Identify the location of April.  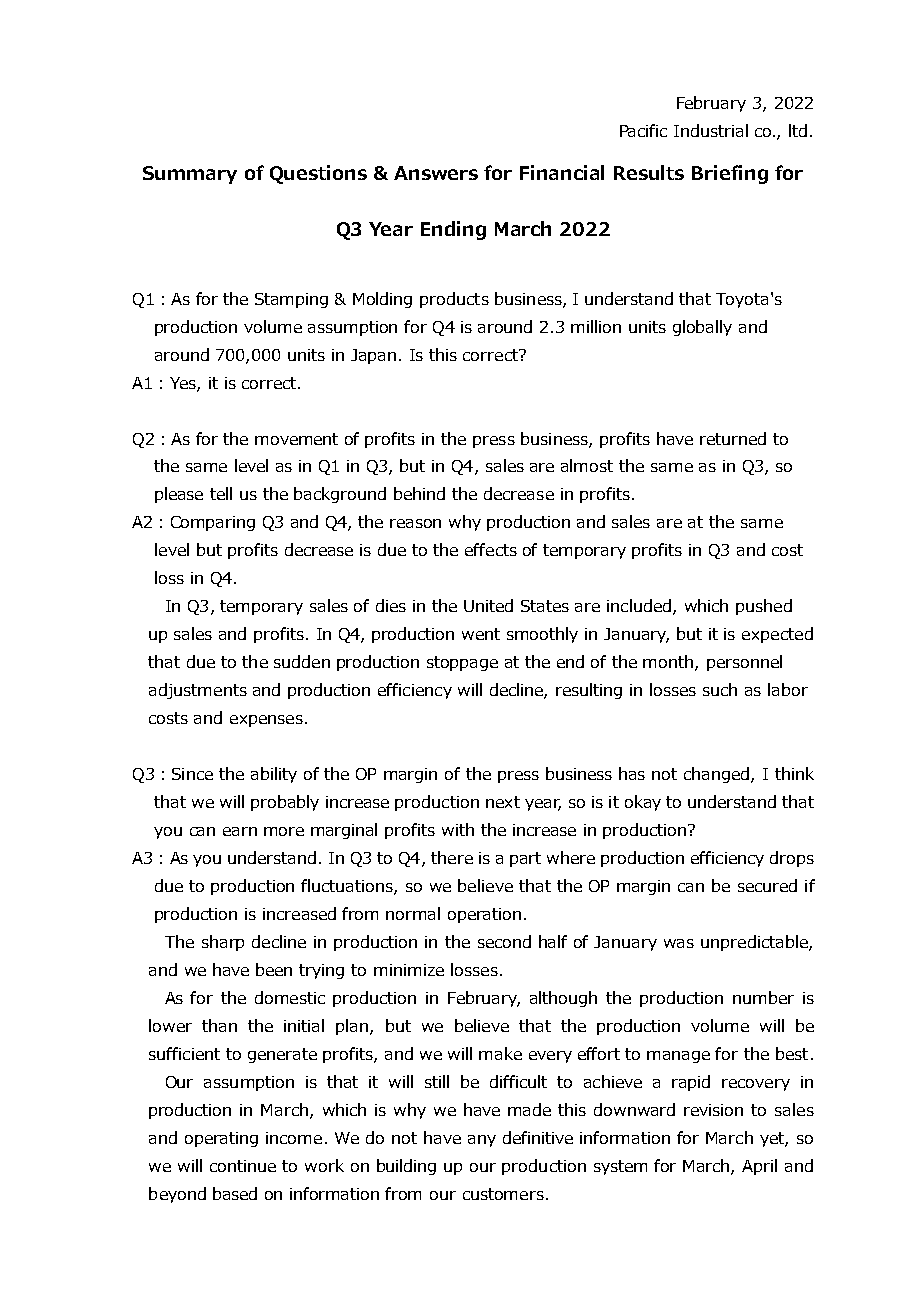
(759, 1167).
